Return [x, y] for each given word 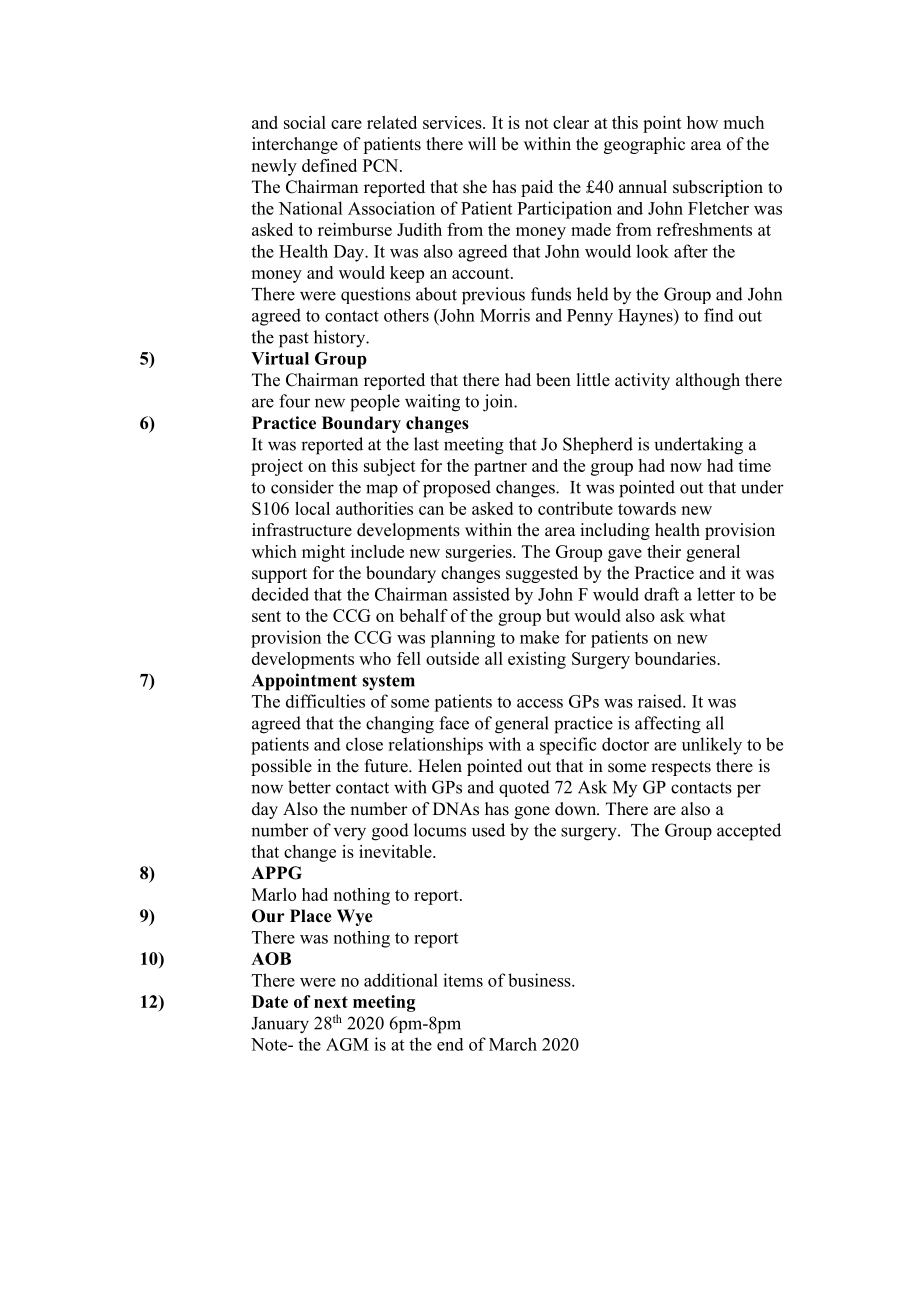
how [702, 122]
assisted [481, 594]
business [540, 980]
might [323, 553]
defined [329, 165]
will [482, 143]
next [331, 1002]
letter [716, 594]
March [513, 1044]
